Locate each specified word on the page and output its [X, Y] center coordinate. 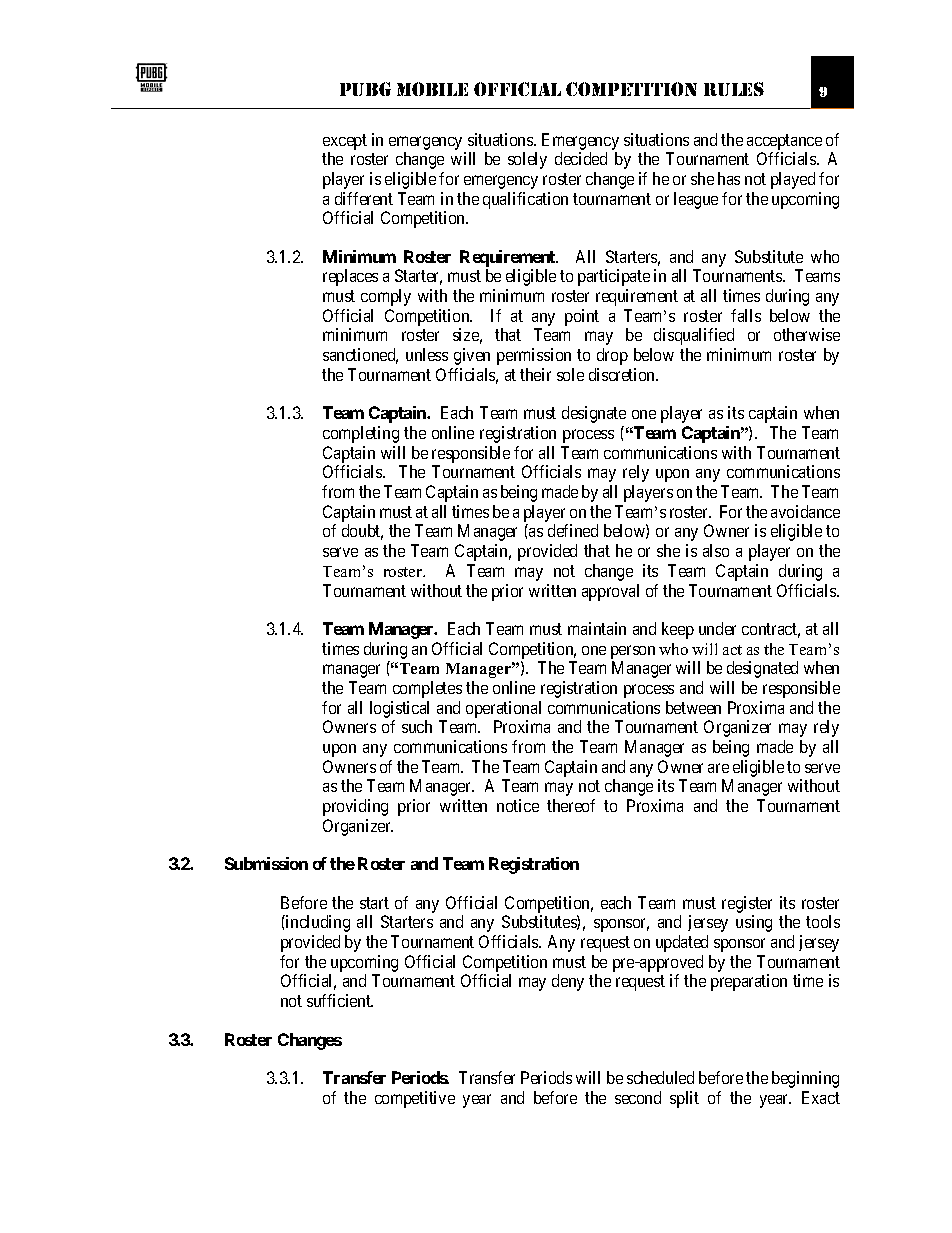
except [345, 142]
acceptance [784, 142]
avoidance [805, 511]
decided [581, 158]
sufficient [340, 1000]
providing [355, 807]
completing [361, 434]
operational [503, 709]
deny [568, 982]
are [718, 768]
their [535, 374]
